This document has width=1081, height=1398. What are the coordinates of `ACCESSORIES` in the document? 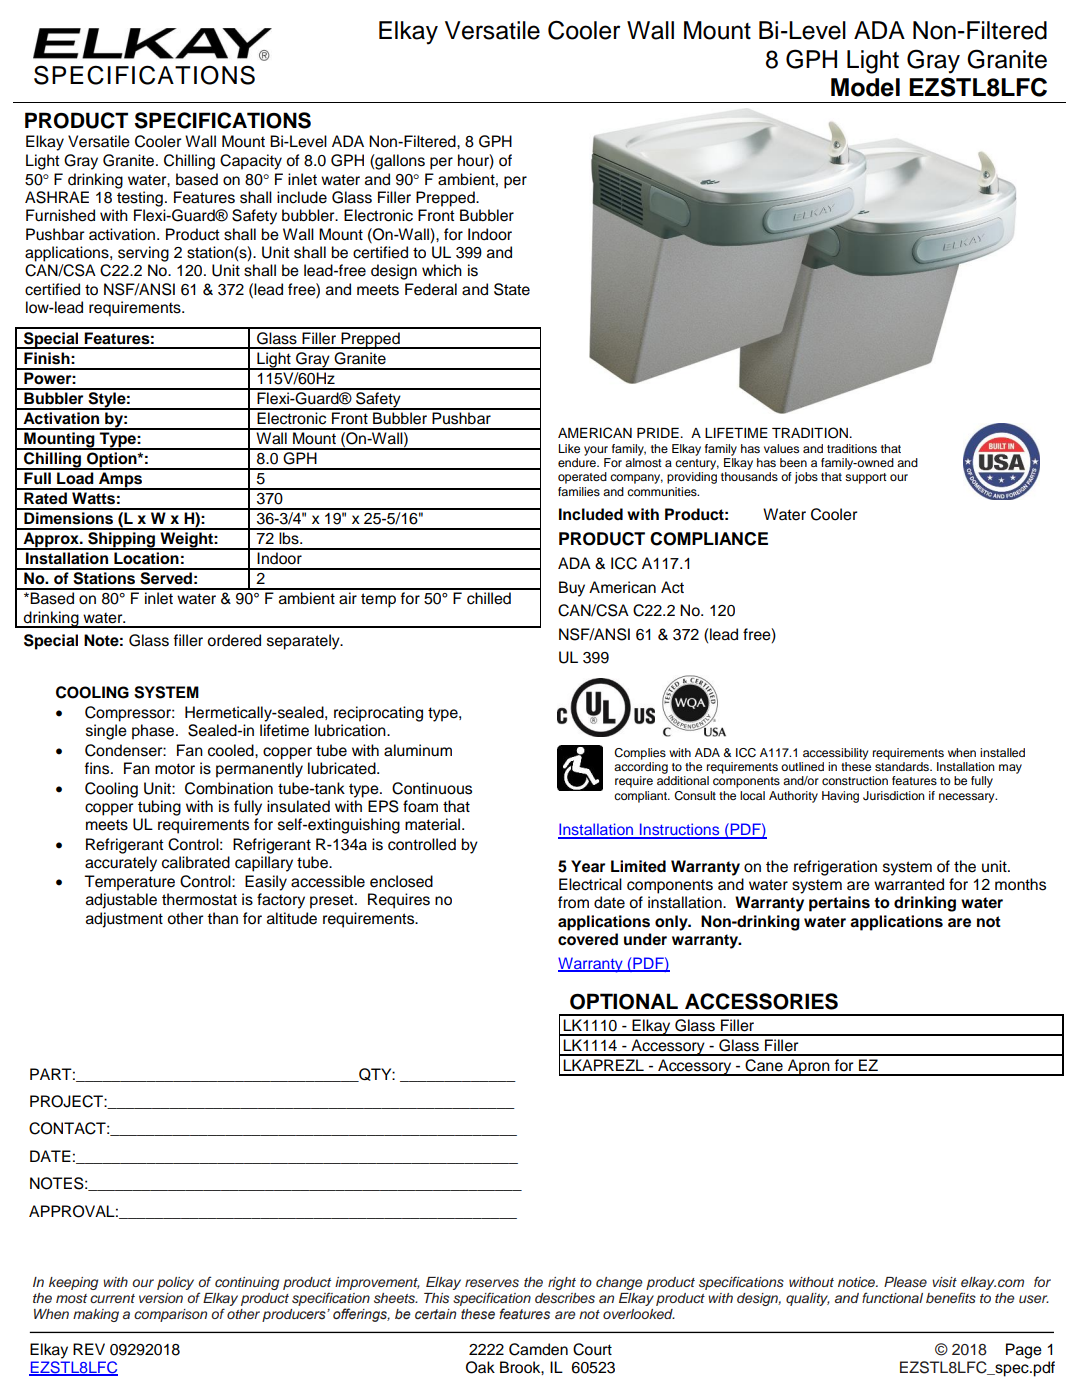 It's located at (761, 1001).
